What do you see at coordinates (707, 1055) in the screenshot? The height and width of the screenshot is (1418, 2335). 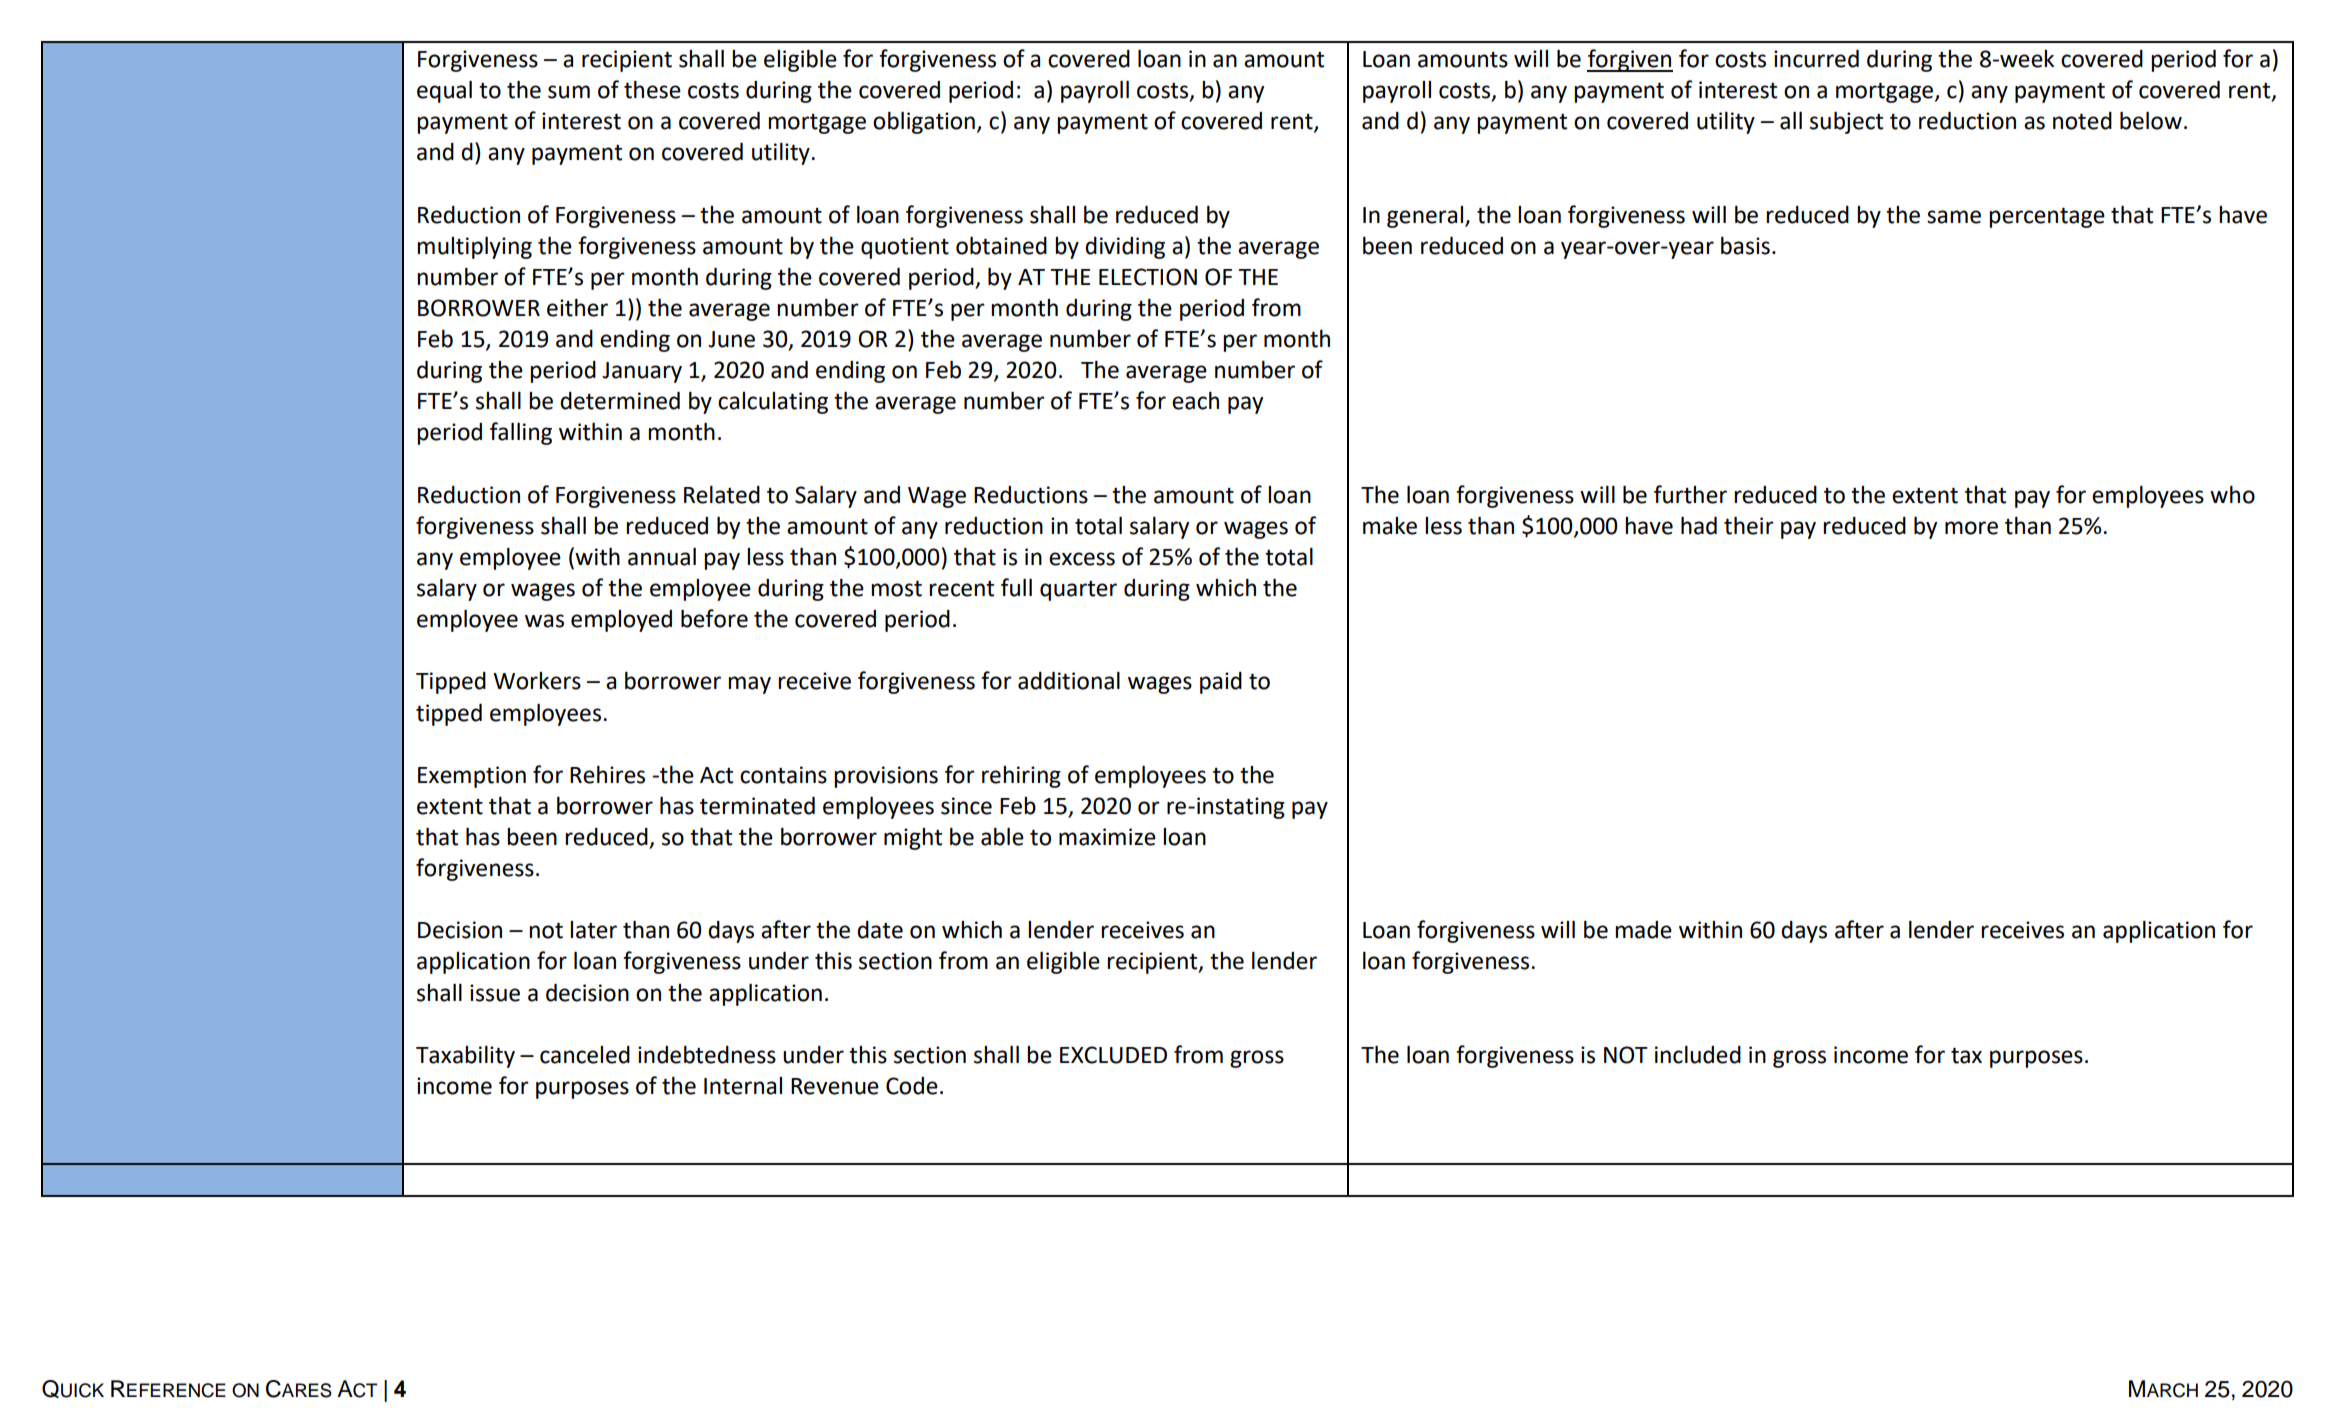 I see `indebtedness` at bounding box center [707, 1055].
